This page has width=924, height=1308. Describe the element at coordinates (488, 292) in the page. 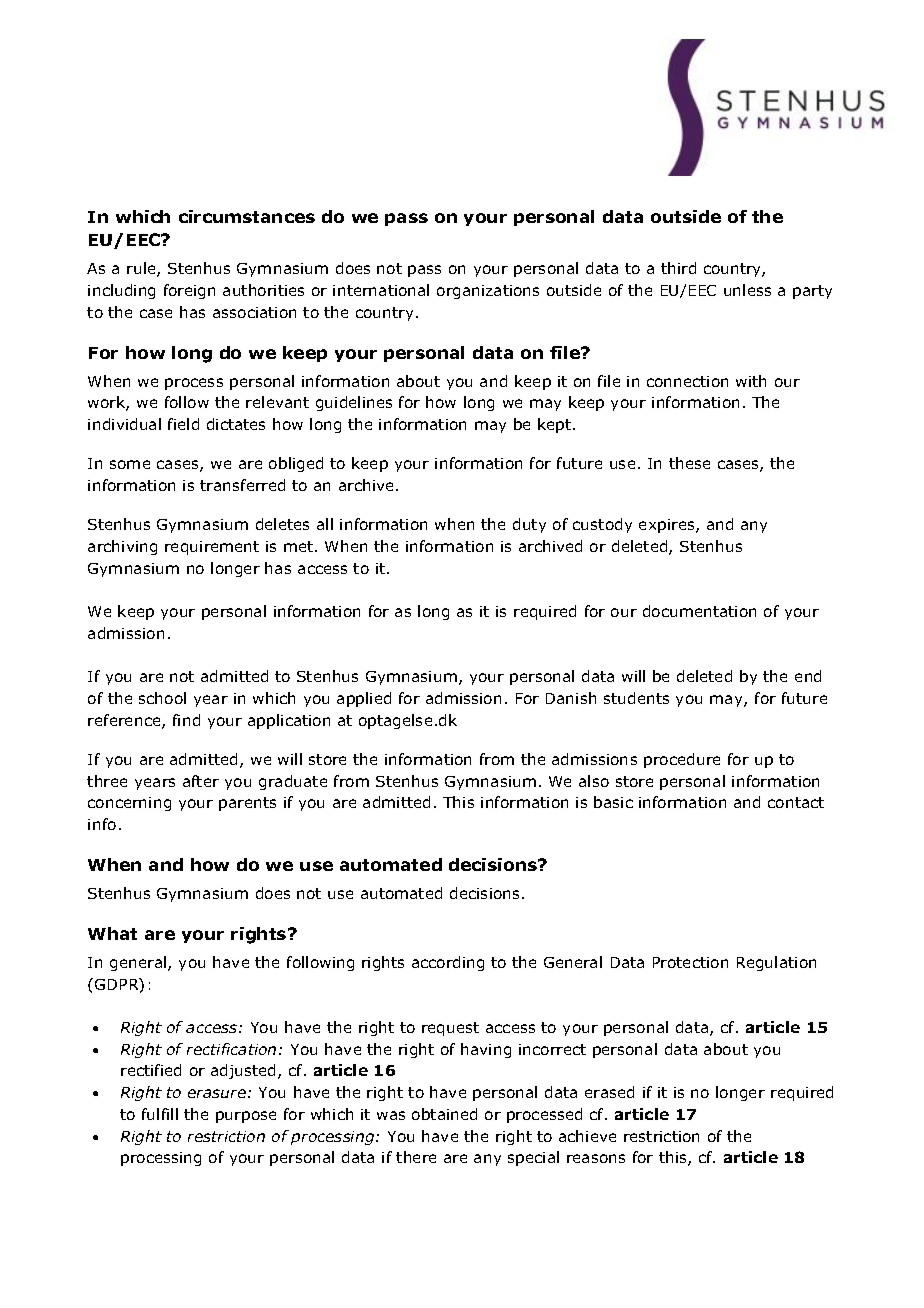

I see `organizations` at that location.
